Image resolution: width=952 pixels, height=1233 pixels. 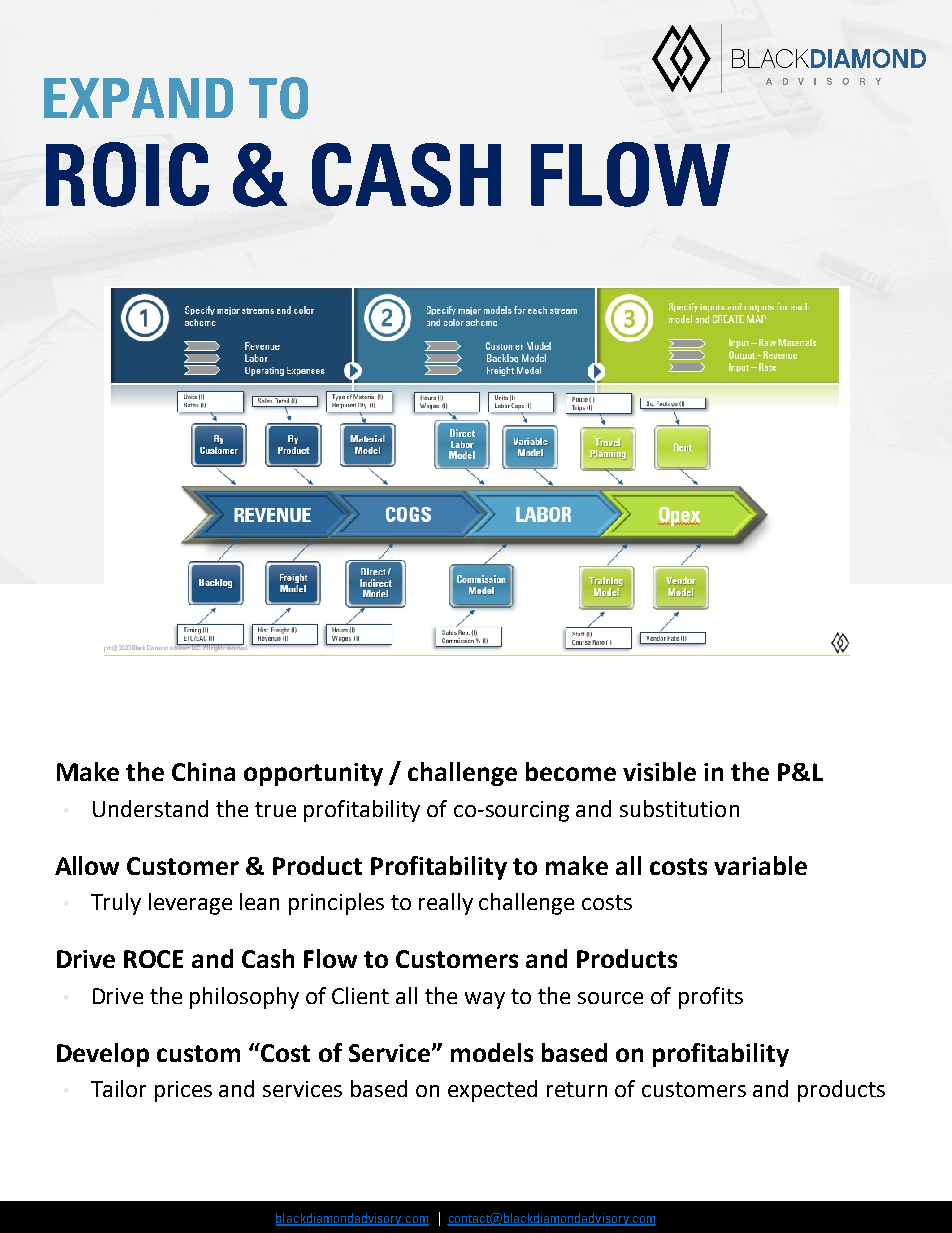 What do you see at coordinates (760, 865) in the screenshot?
I see `variable` at bounding box center [760, 865].
